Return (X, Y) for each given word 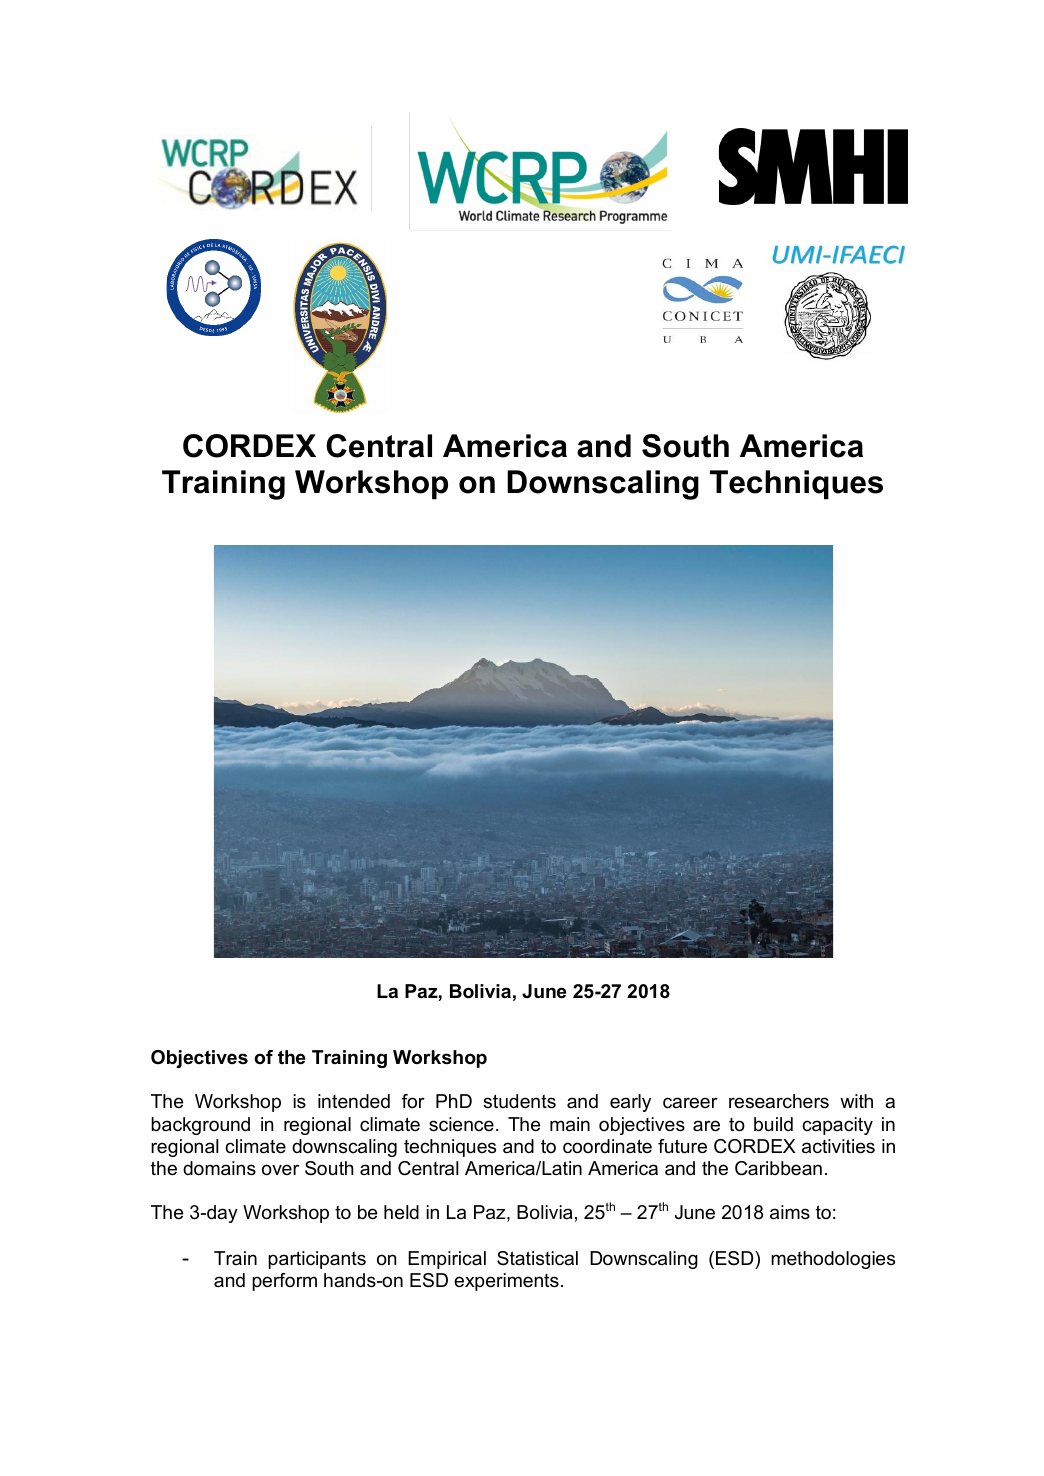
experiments (506, 1282)
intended (354, 1101)
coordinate (607, 1146)
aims (790, 1212)
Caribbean (778, 1168)
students (519, 1101)
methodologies (833, 1260)
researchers (779, 1101)
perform (284, 1282)
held (401, 1212)
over (280, 1170)
